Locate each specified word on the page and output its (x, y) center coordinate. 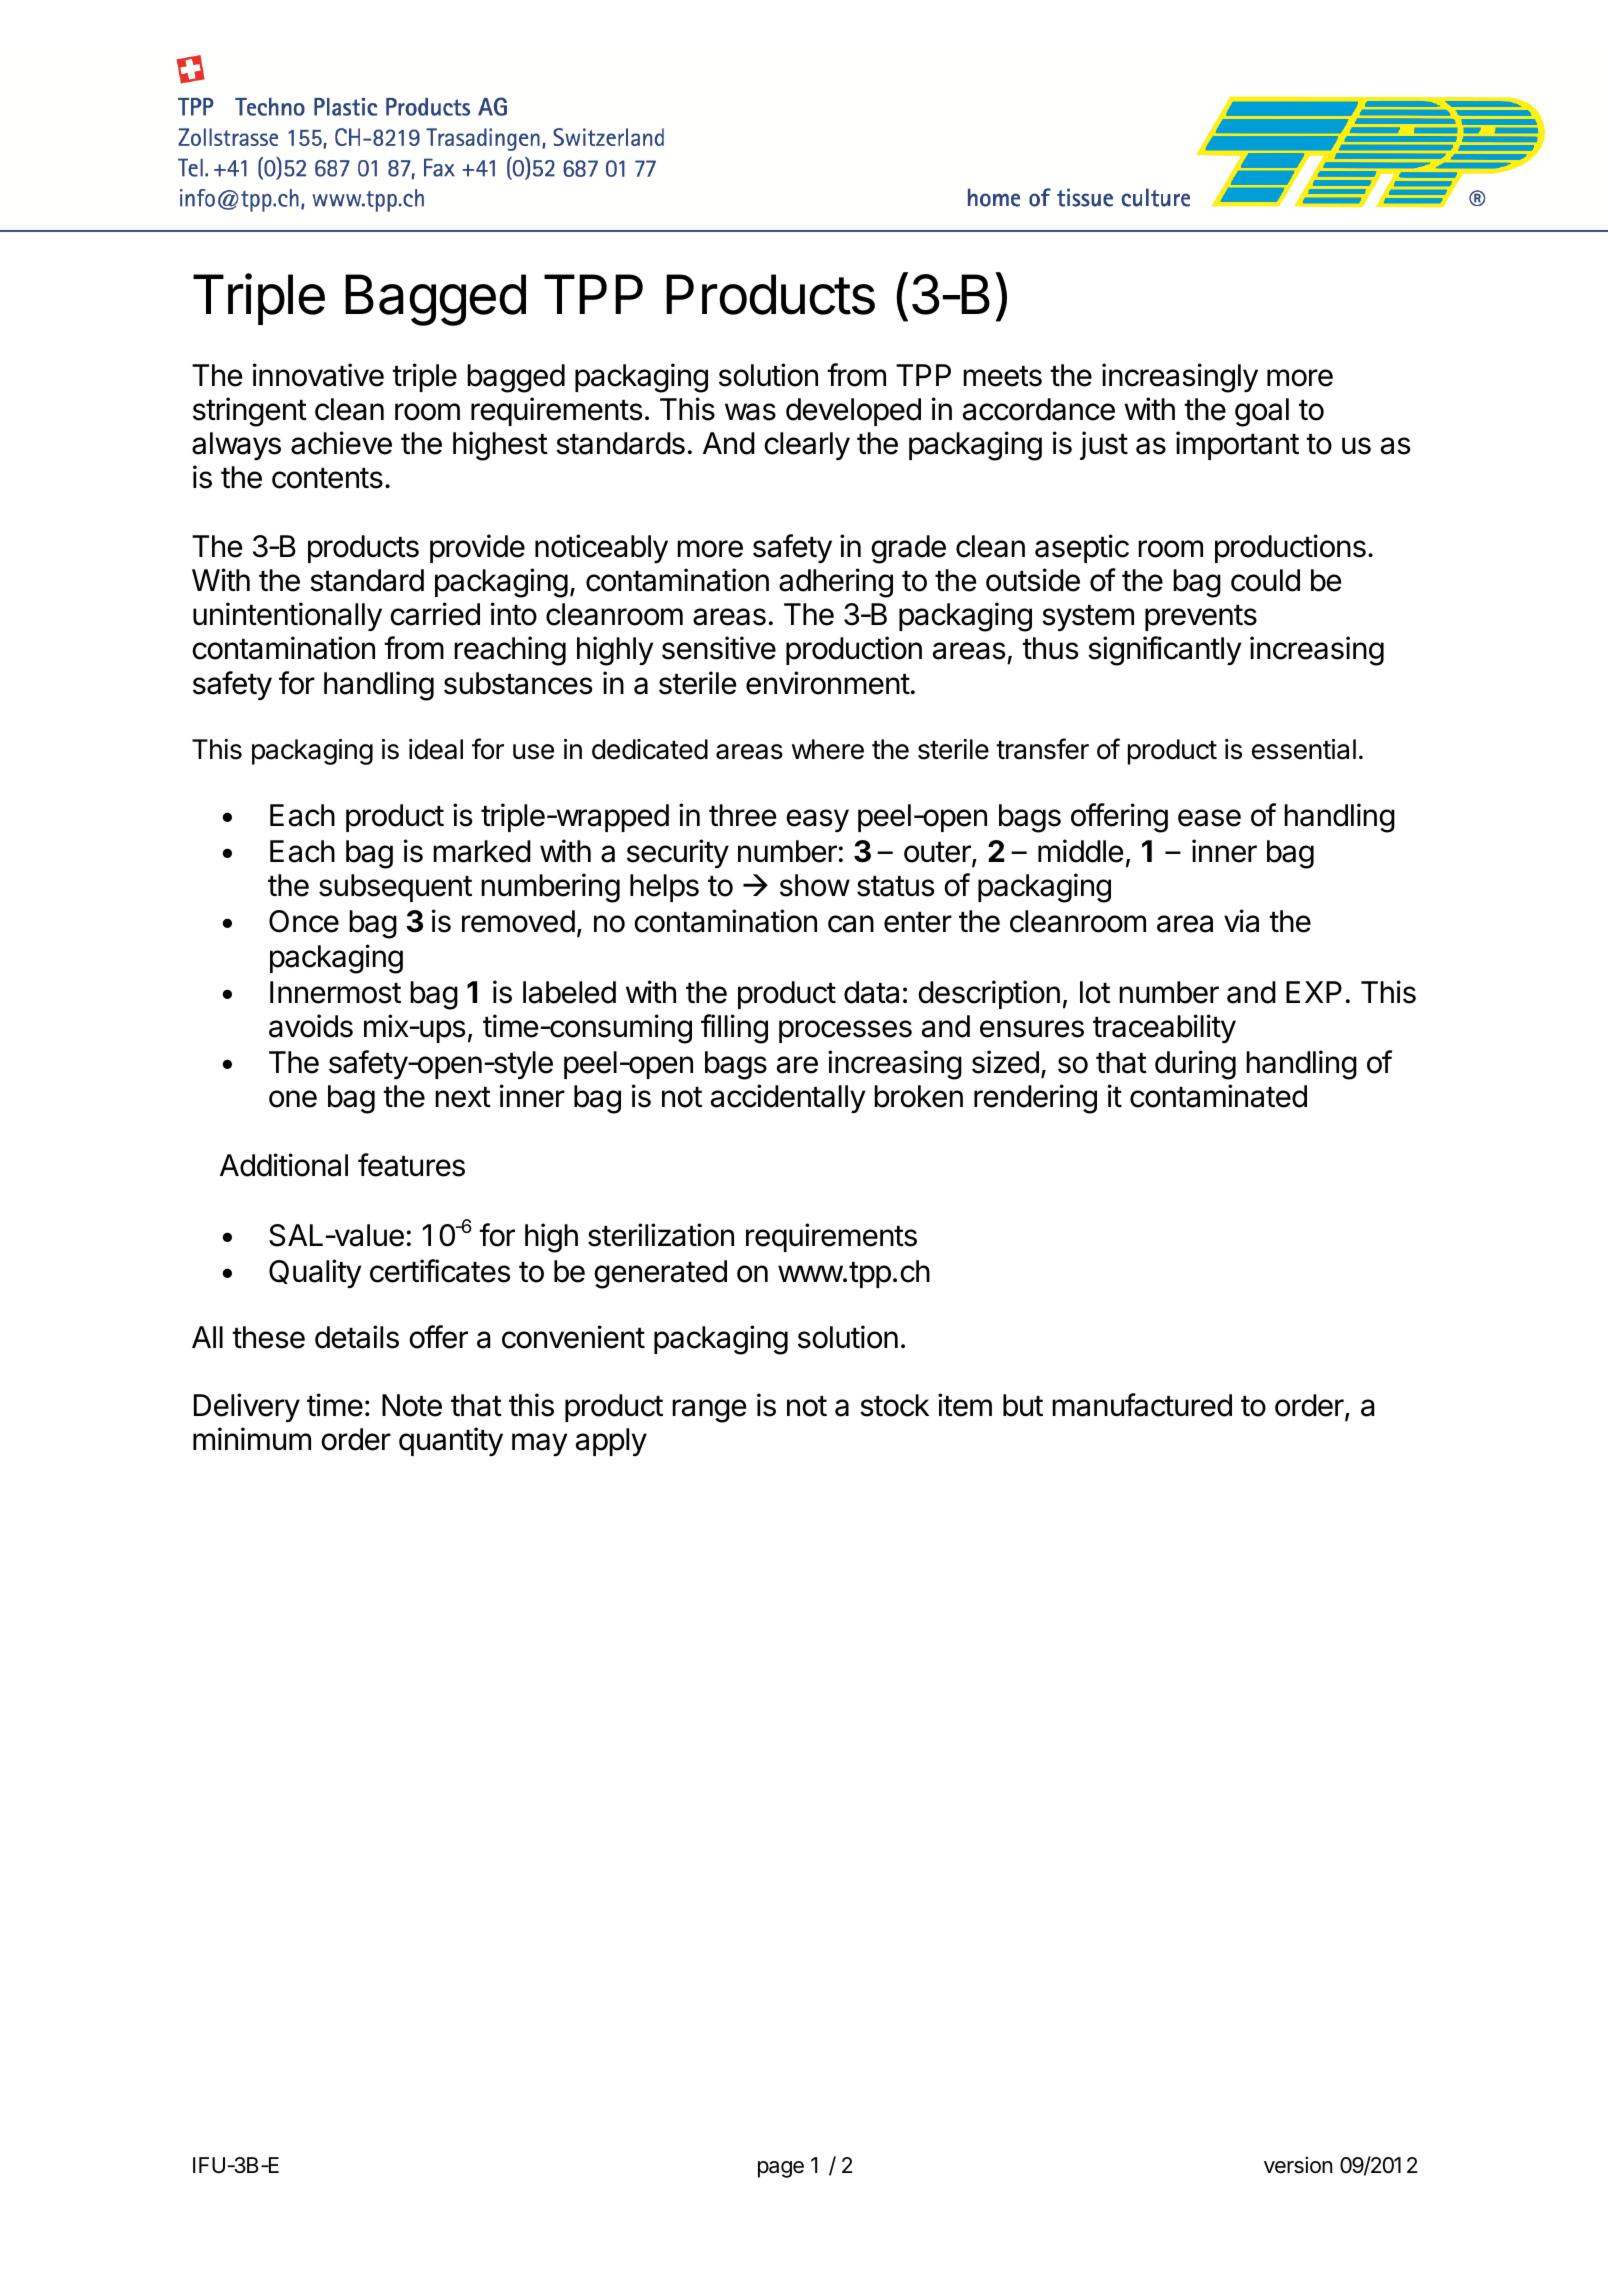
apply (611, 1442)
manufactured (1142, 1405)
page (781, 2169)
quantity (451, 1441)
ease (1209, 818)
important (1237, 445)
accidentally (788, 1098)
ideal (436, 749)
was (750, 412)
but (1023, 1405)
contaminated (1218, 1096)
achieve (341, 443)
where (828, 749)
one (293, 1099)
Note (412, 1405)
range (709, 1411)
